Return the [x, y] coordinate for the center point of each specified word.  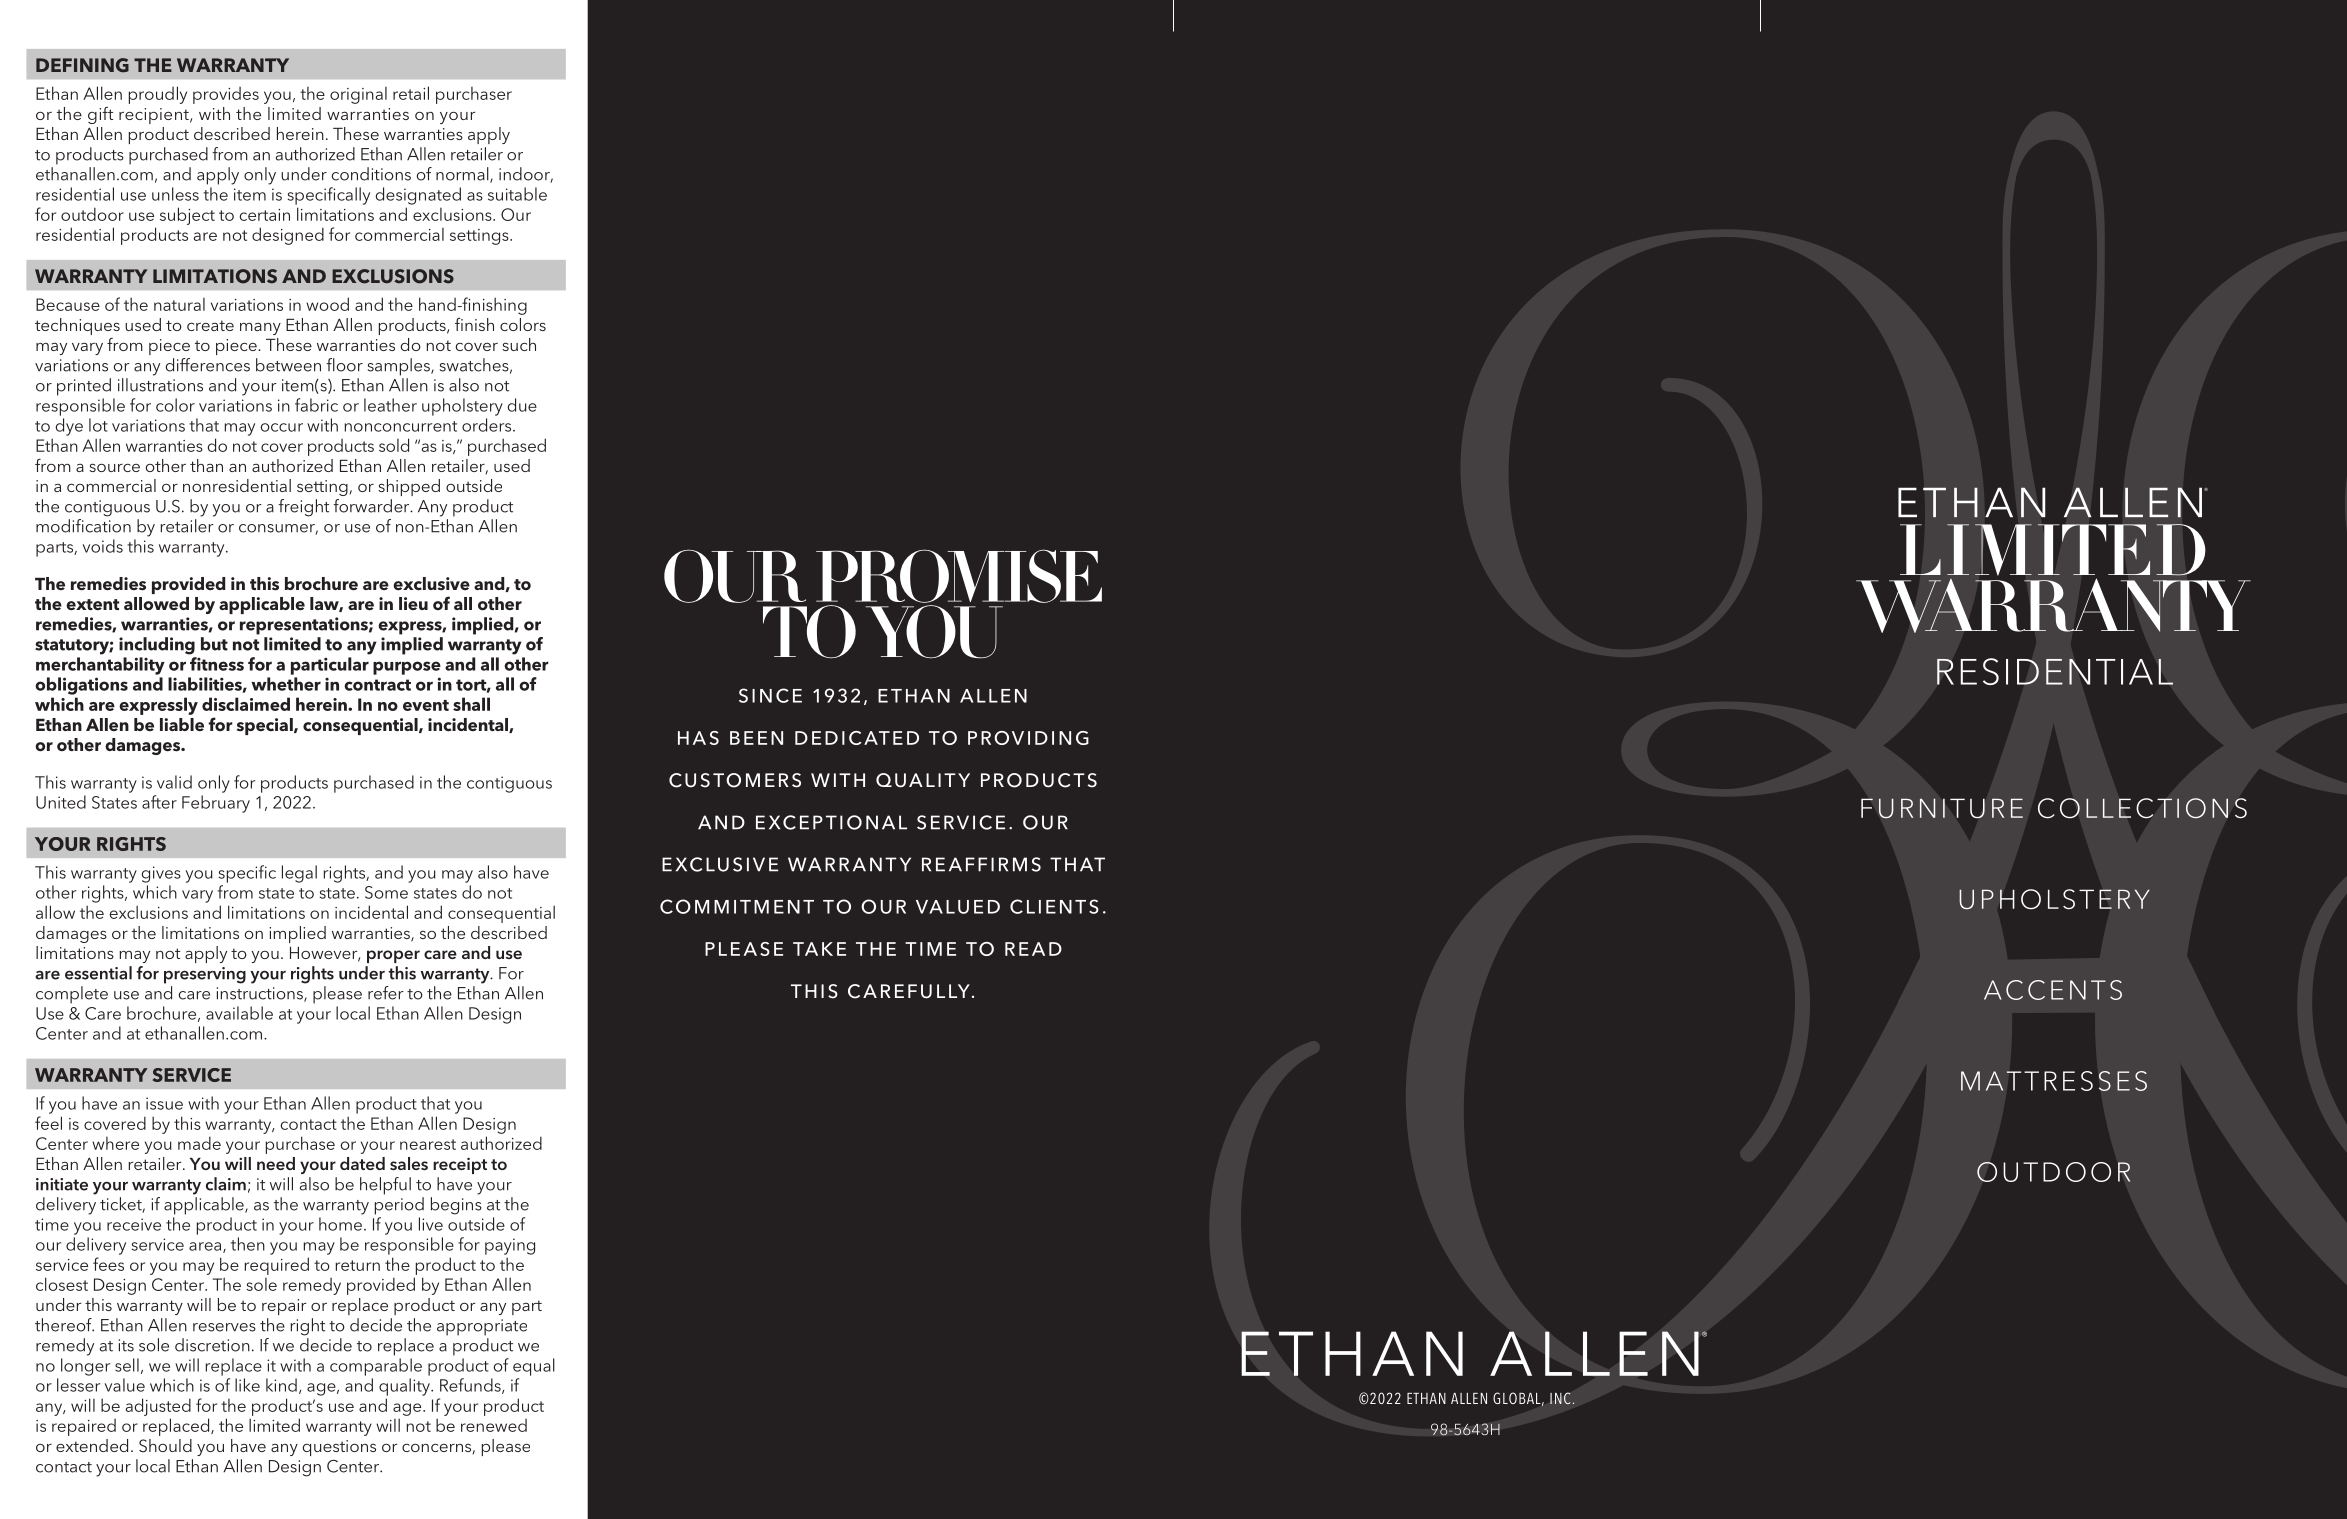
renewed [494, 1425]
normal [463, 175]
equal [534, 1367]
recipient [155, 116]
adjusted [158, 1407]
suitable [517, 194]
